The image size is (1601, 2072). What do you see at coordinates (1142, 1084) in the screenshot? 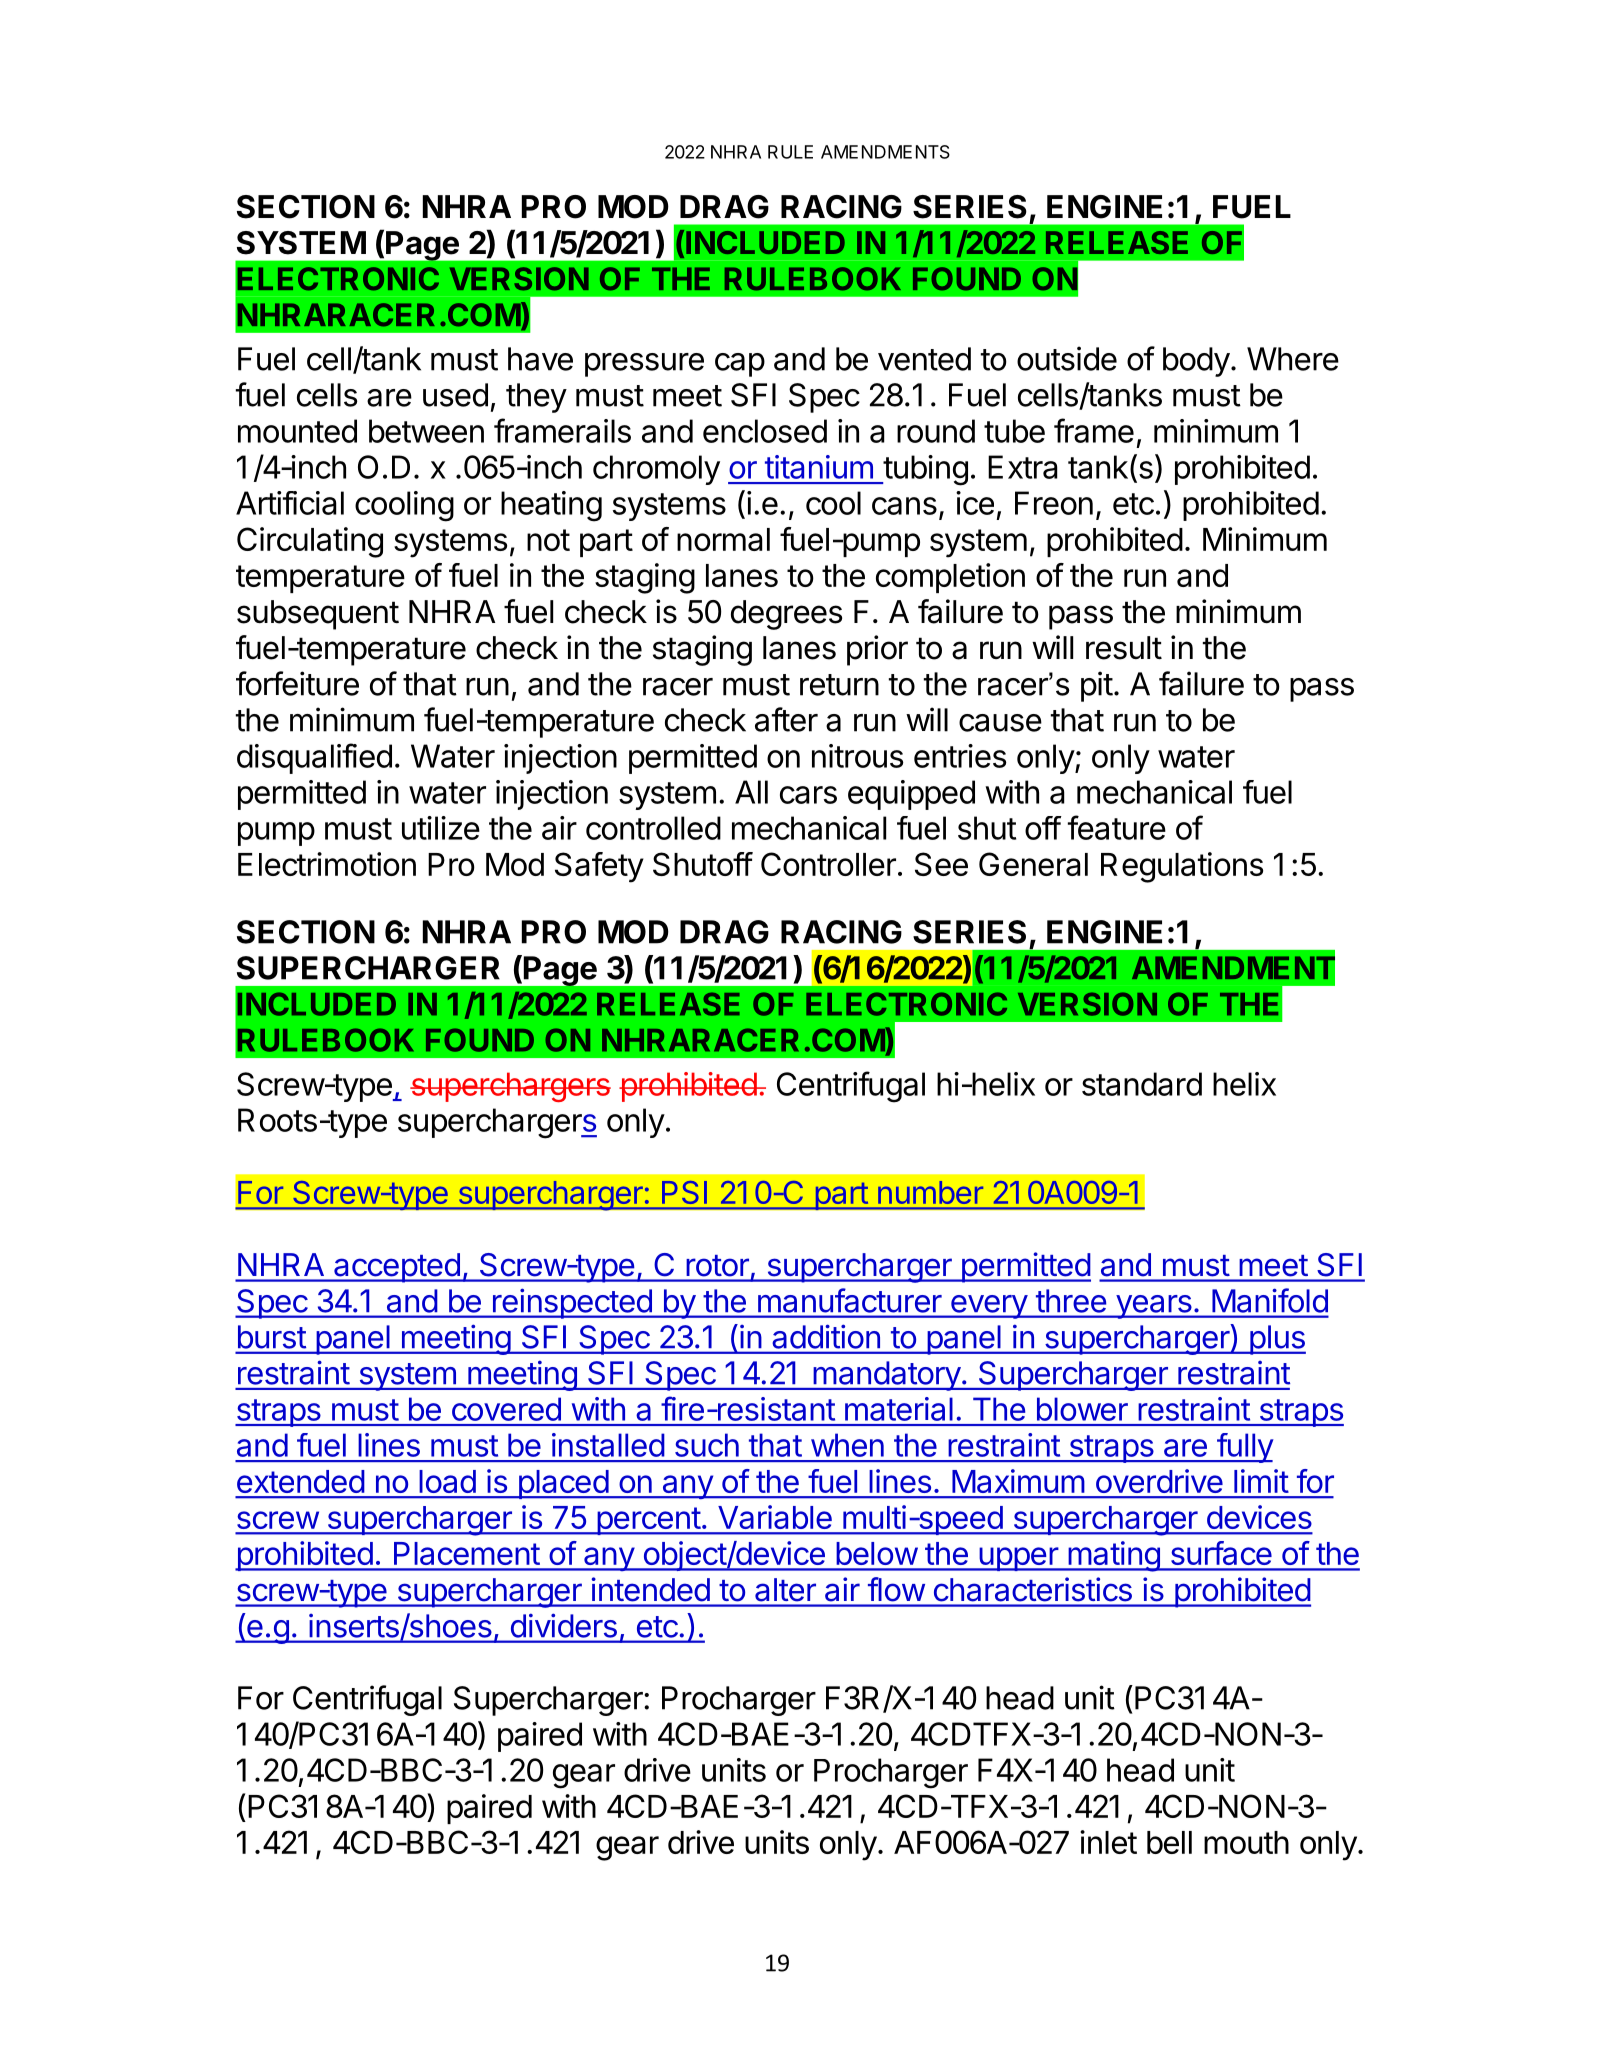
I see `standard` at bounding box center [1142, 1084].
